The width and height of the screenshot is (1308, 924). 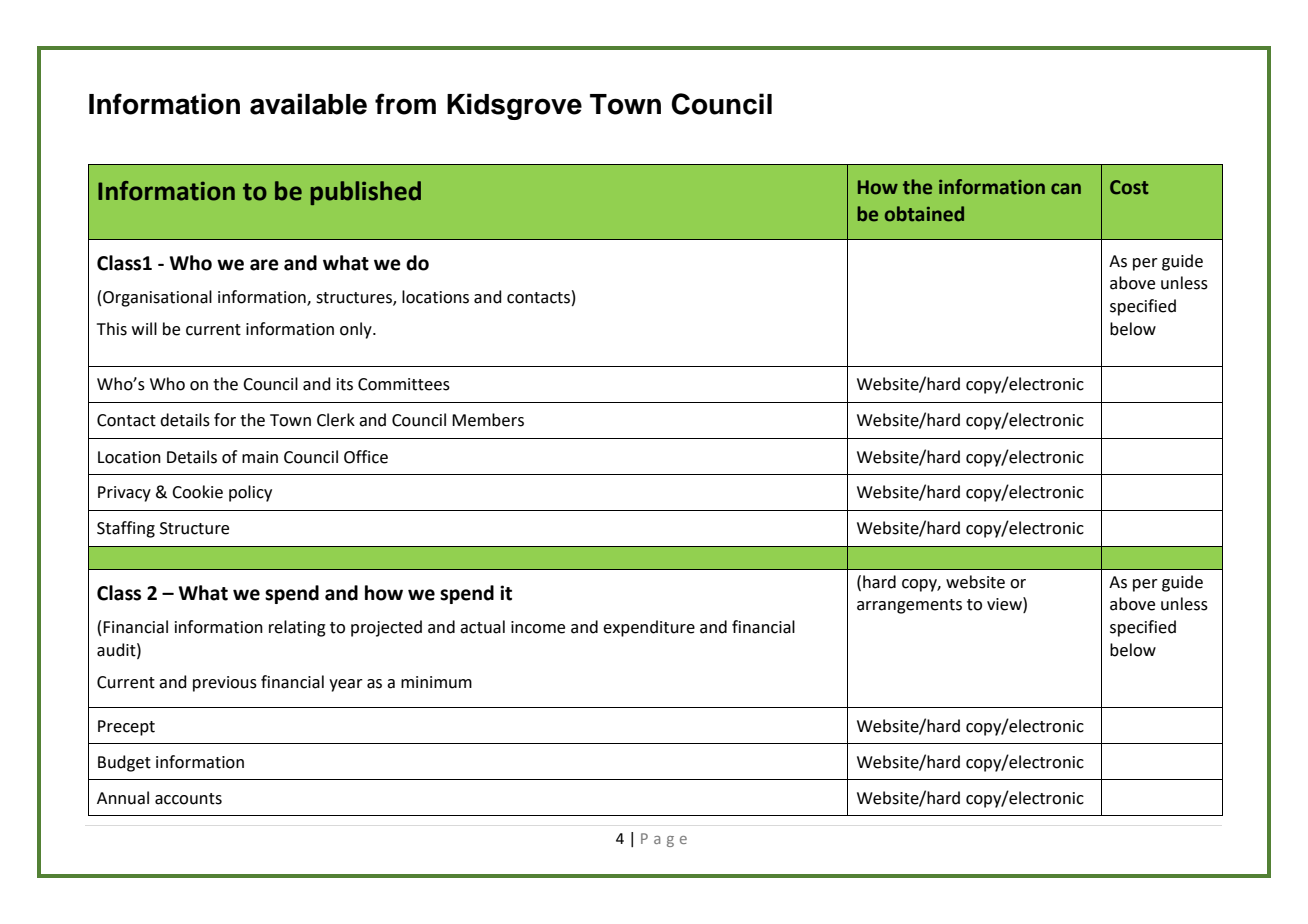 What do you see at coordinates (1066, 188) in the screenshot?
I see `can` at bounding box center [1066, 188].
